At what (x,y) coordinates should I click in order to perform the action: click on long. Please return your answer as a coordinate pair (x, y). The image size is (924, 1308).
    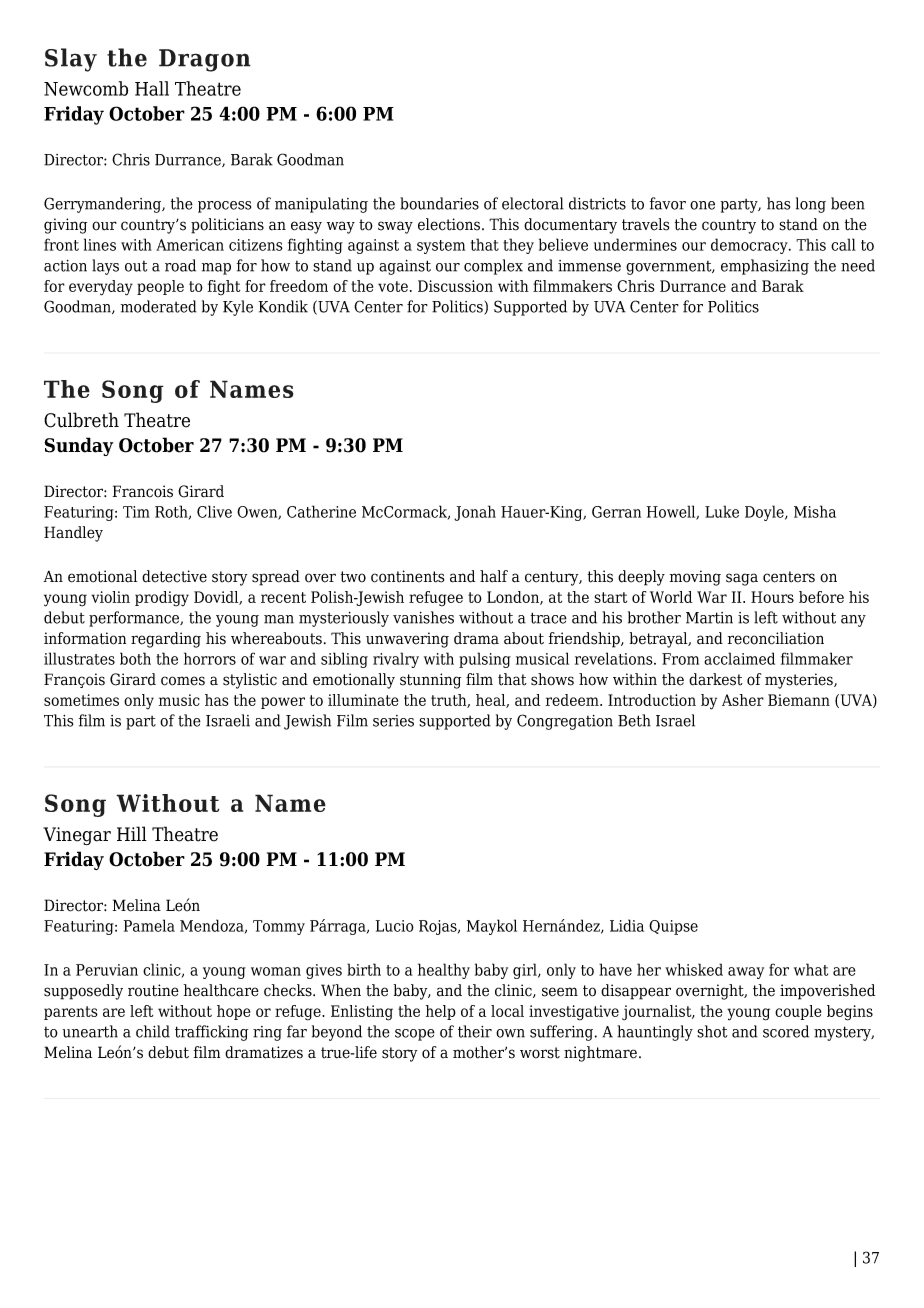
    Looking at the image, I should click on (811, 205).
